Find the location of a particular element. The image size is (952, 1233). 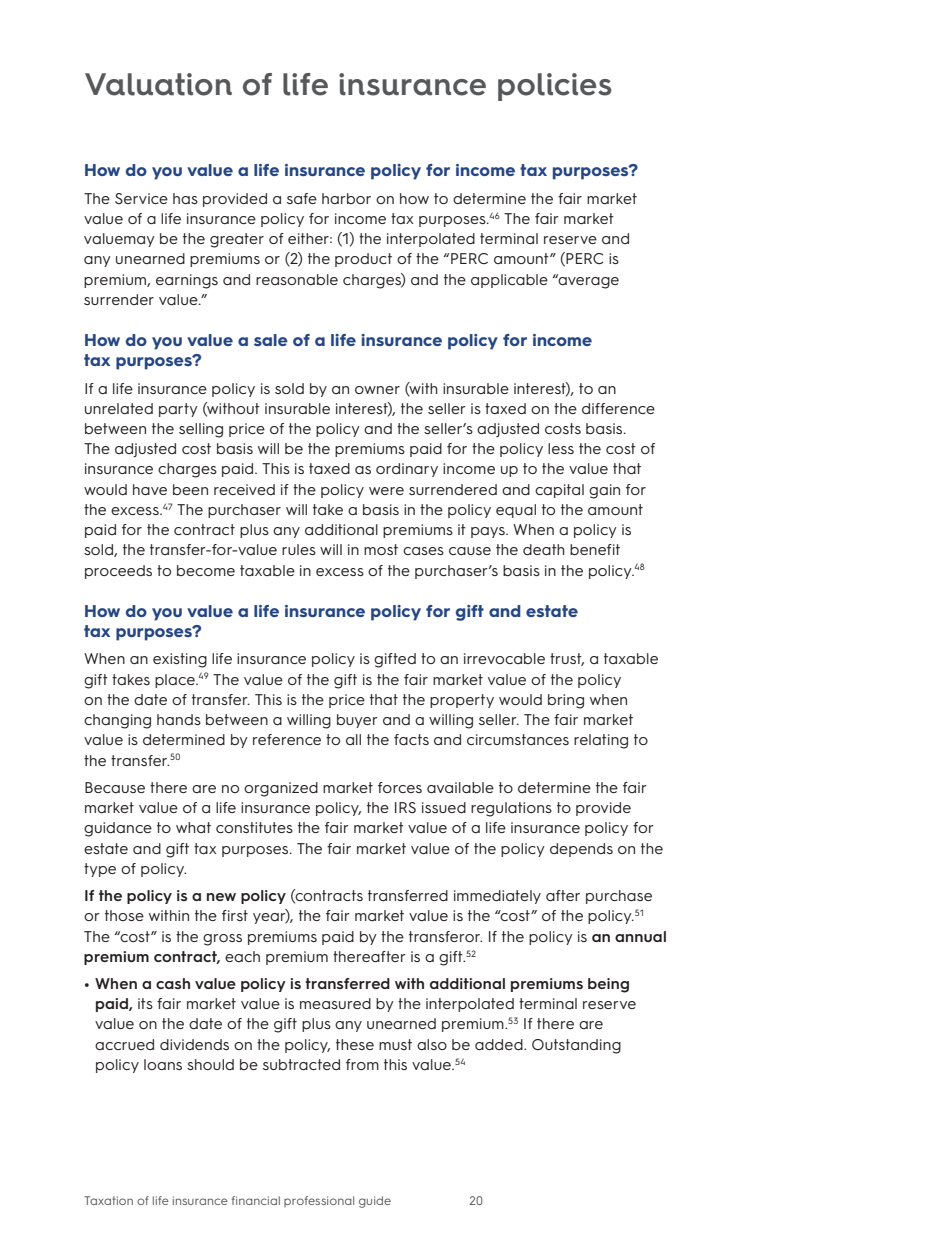

forces is located at coordinates (400, 787).
